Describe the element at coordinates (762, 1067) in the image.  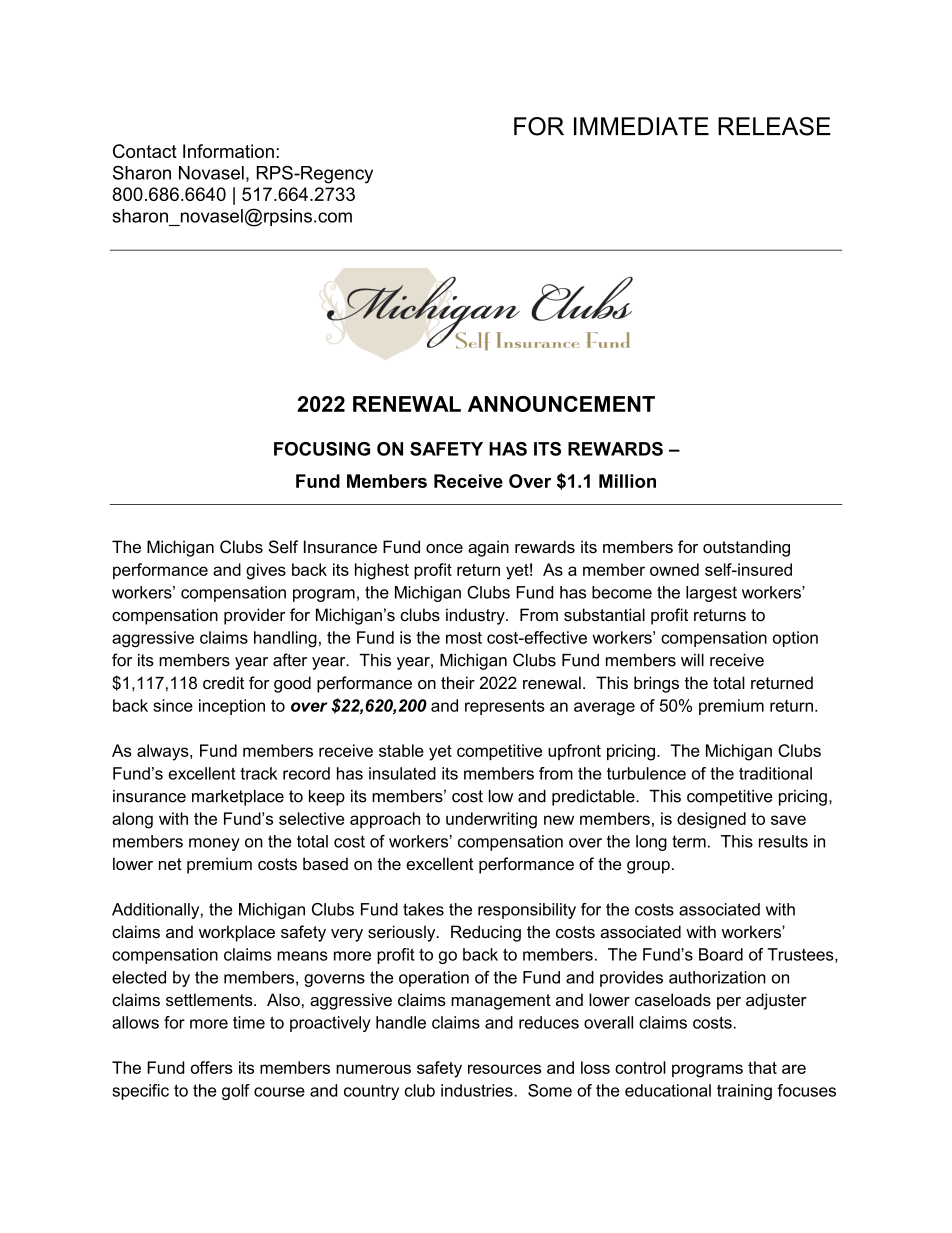
I see `that` at that location.
